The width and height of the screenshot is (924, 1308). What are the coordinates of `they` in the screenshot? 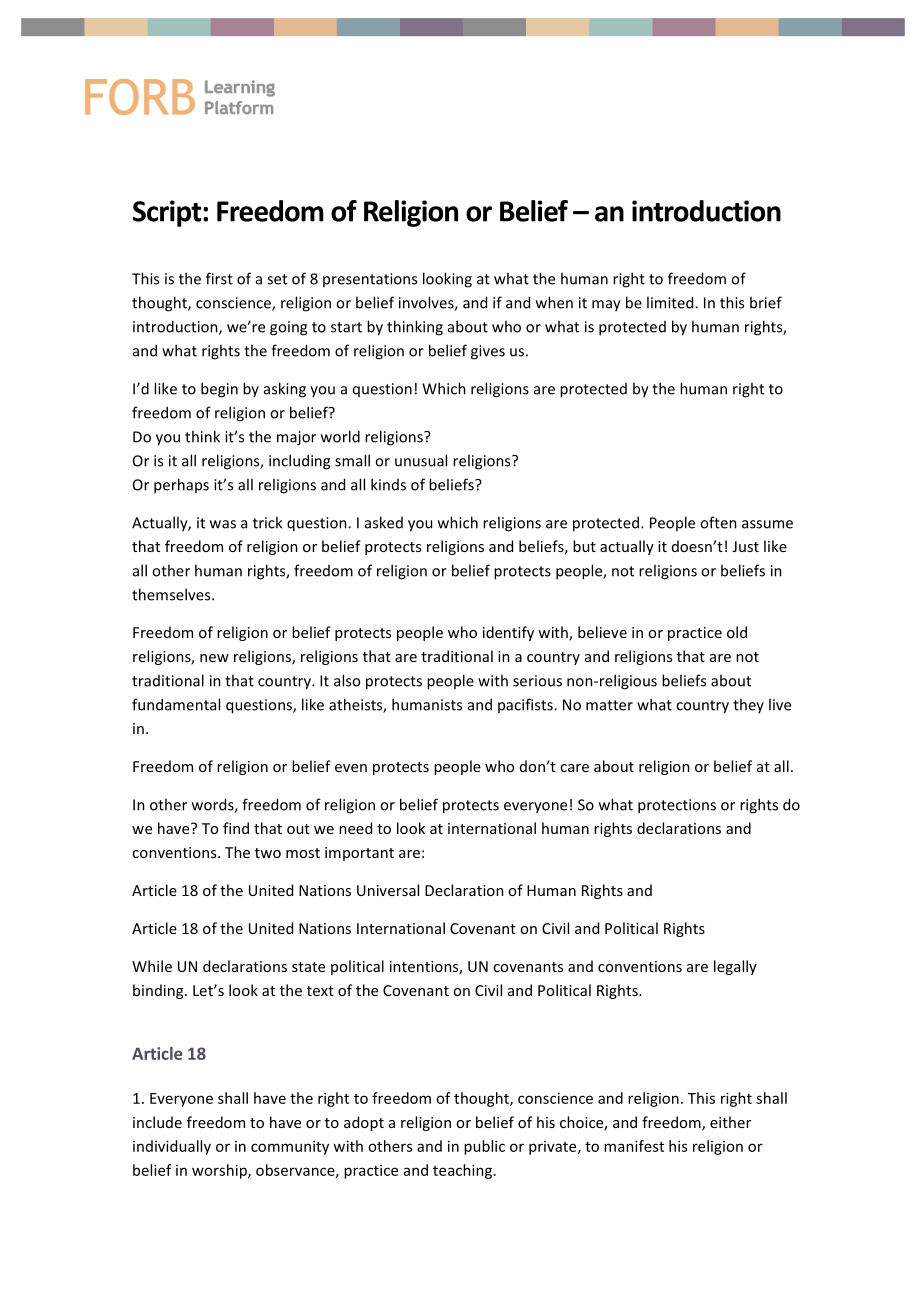 It's located at (748, 705).
